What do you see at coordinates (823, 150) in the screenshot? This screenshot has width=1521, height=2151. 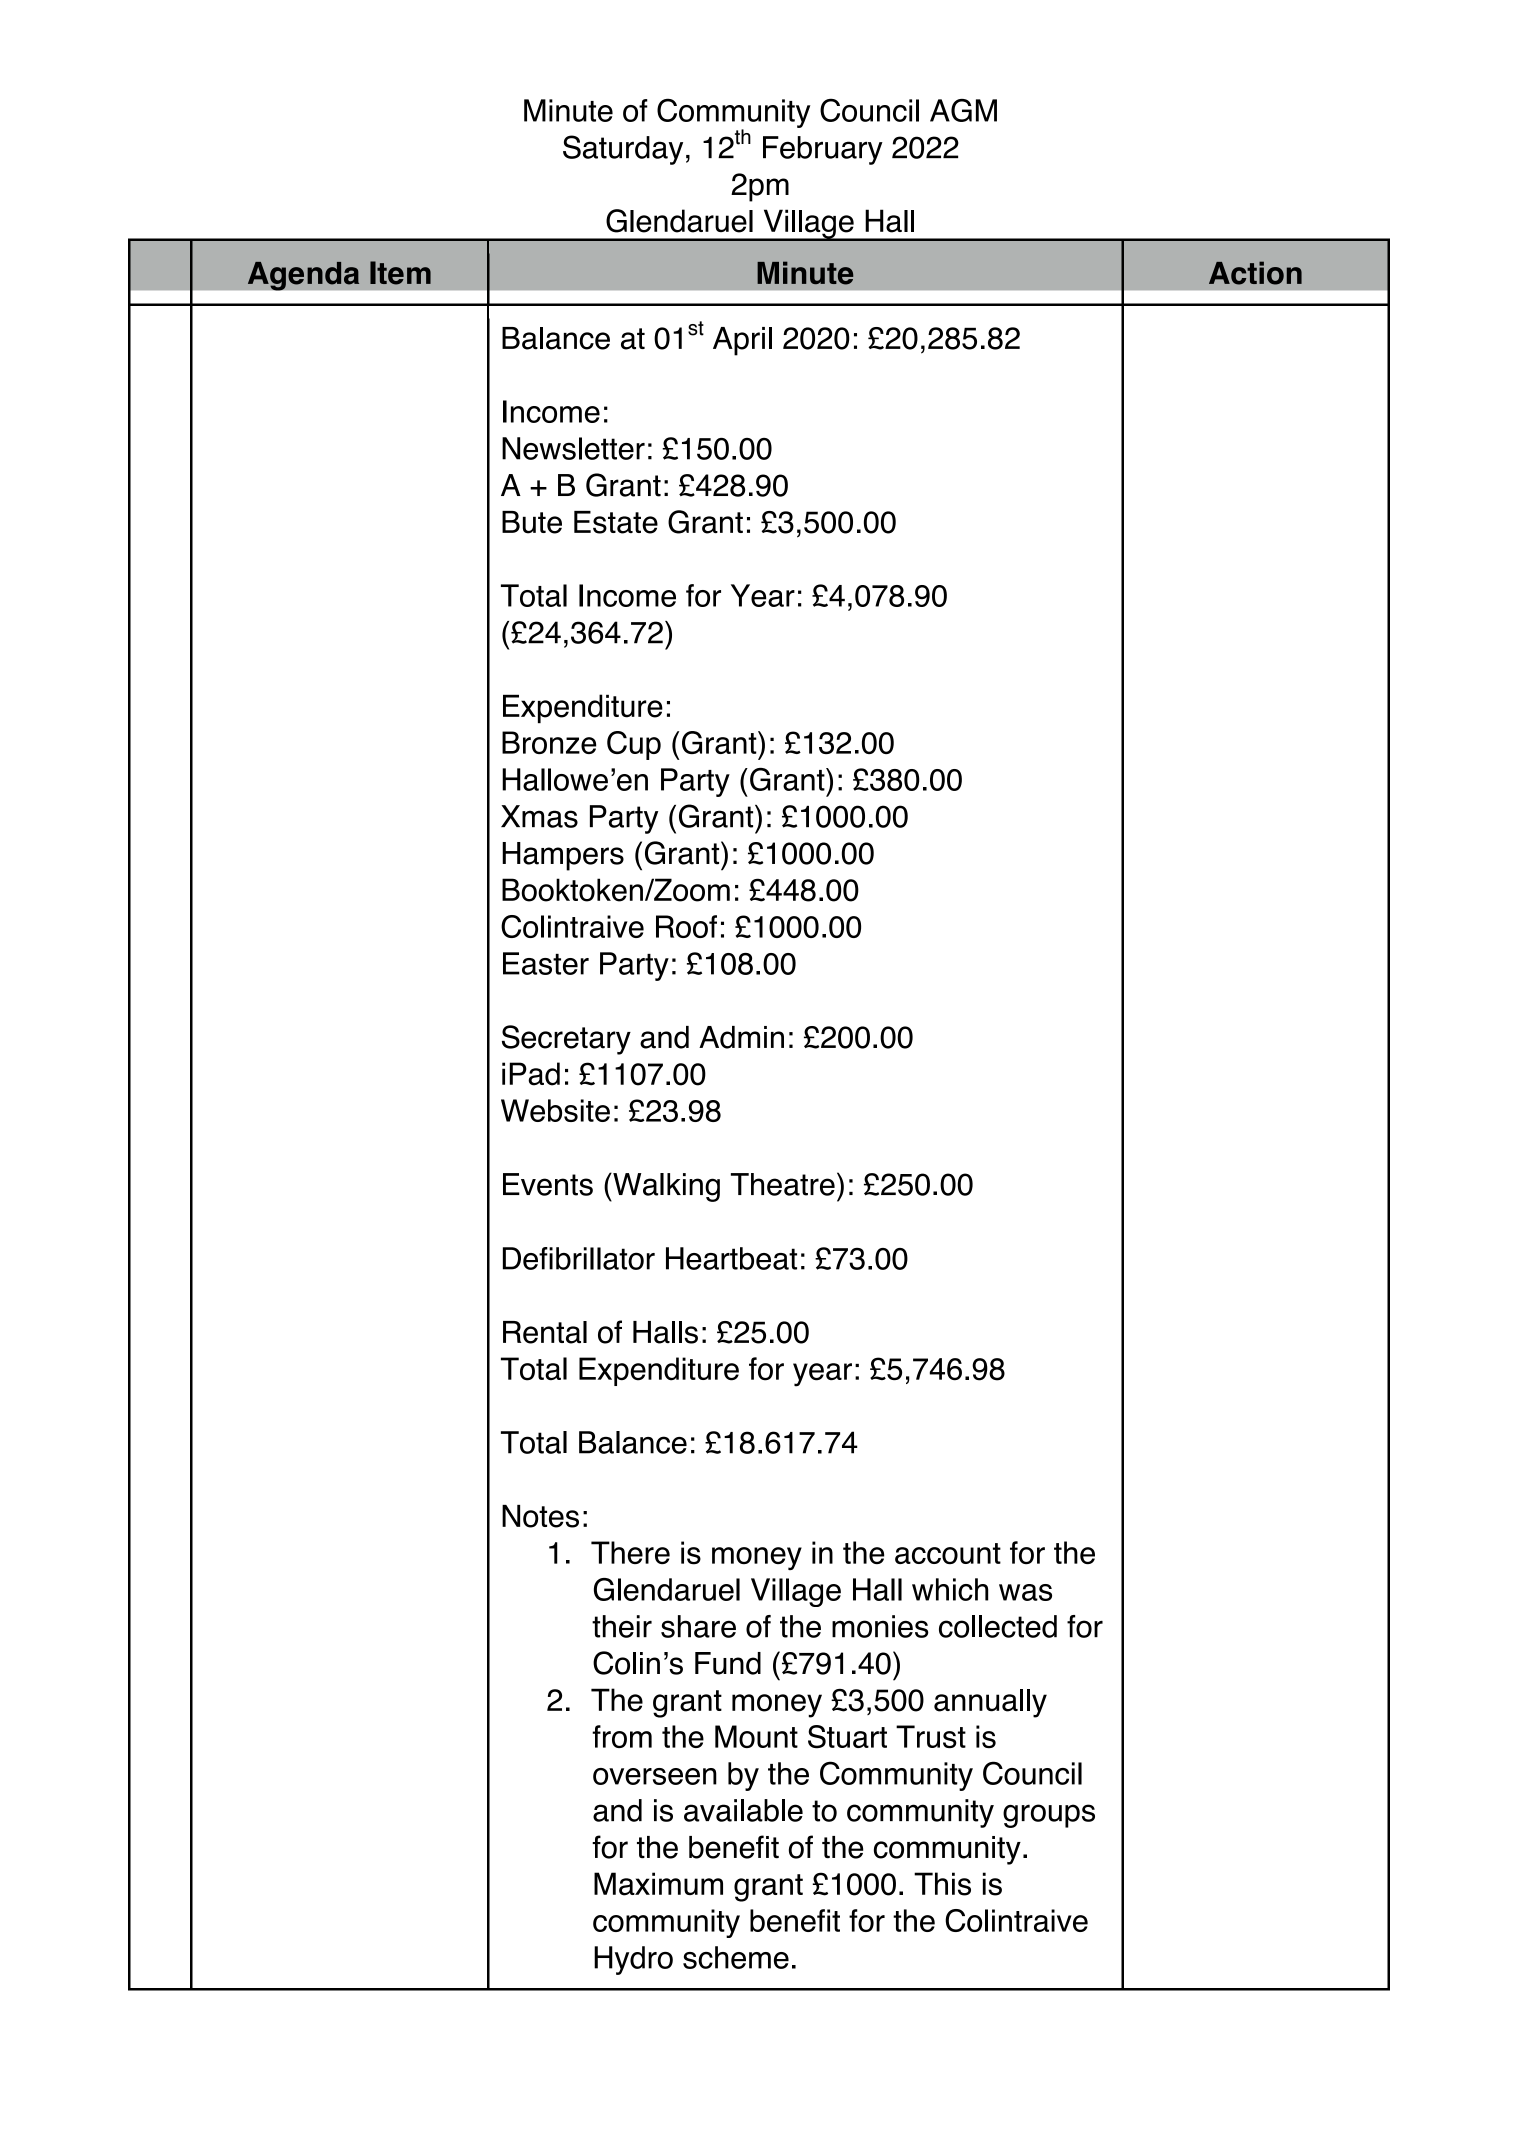 I see `February` at bounding box center [823, 150].
